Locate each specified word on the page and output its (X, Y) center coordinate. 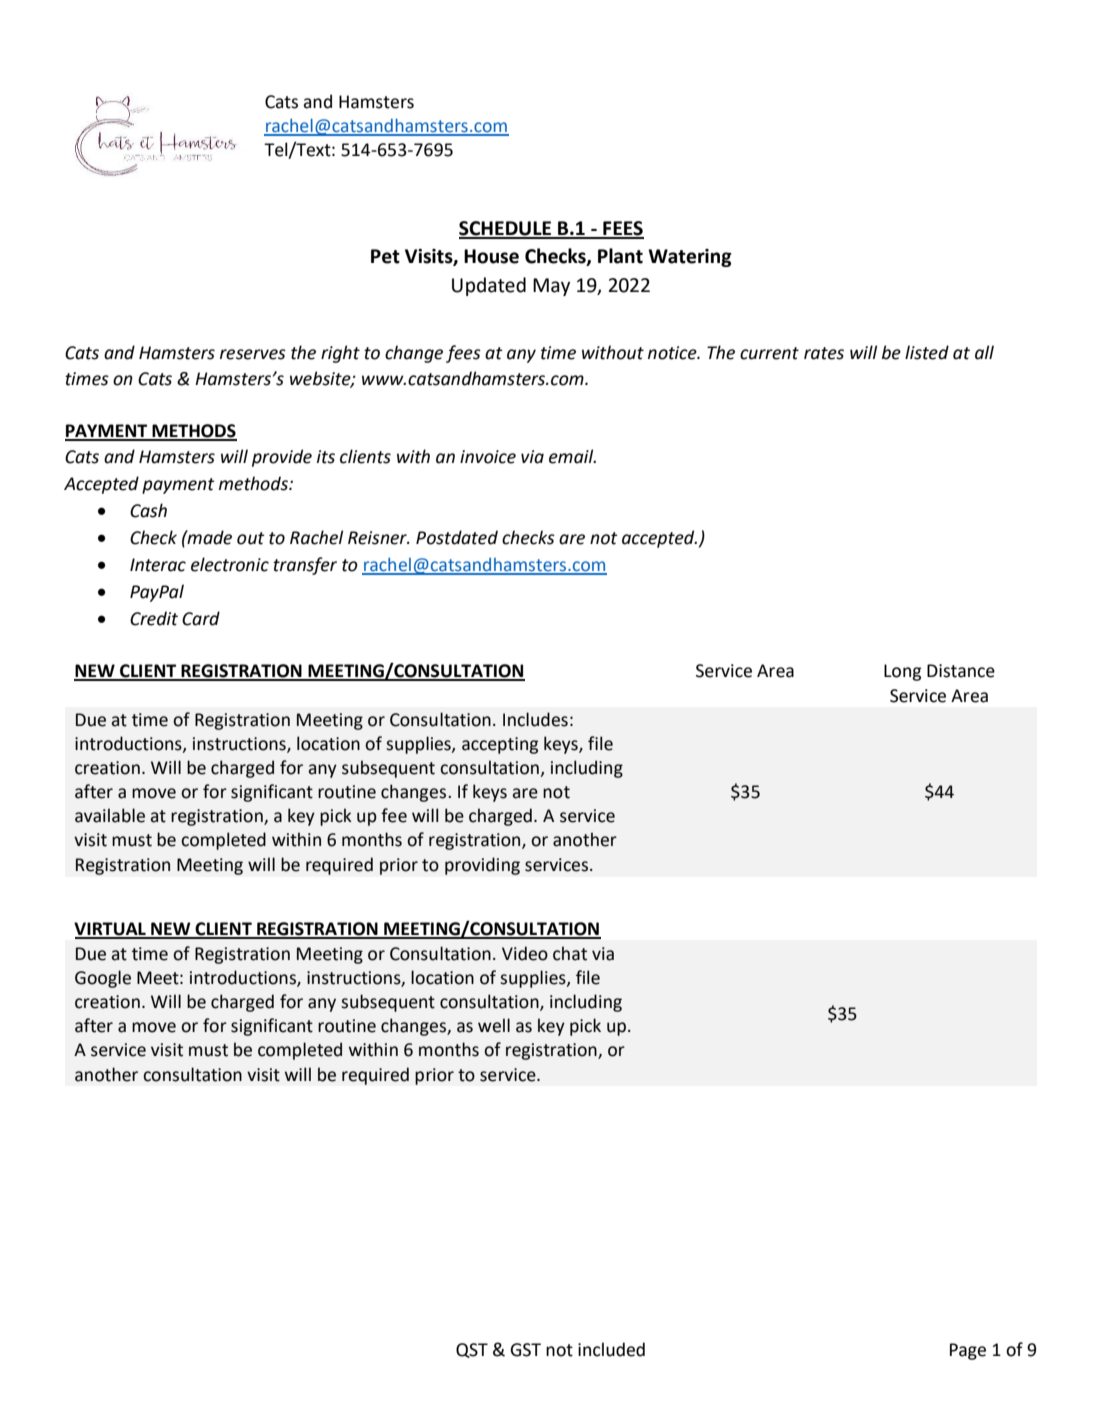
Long (902, 672)
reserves (253, 354)
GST (525, 1350)
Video (525, 953)
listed (927, 352)
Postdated (457, 537)
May (551, 287)
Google (103, 979)
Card (201, 618)
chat (570, 953)
